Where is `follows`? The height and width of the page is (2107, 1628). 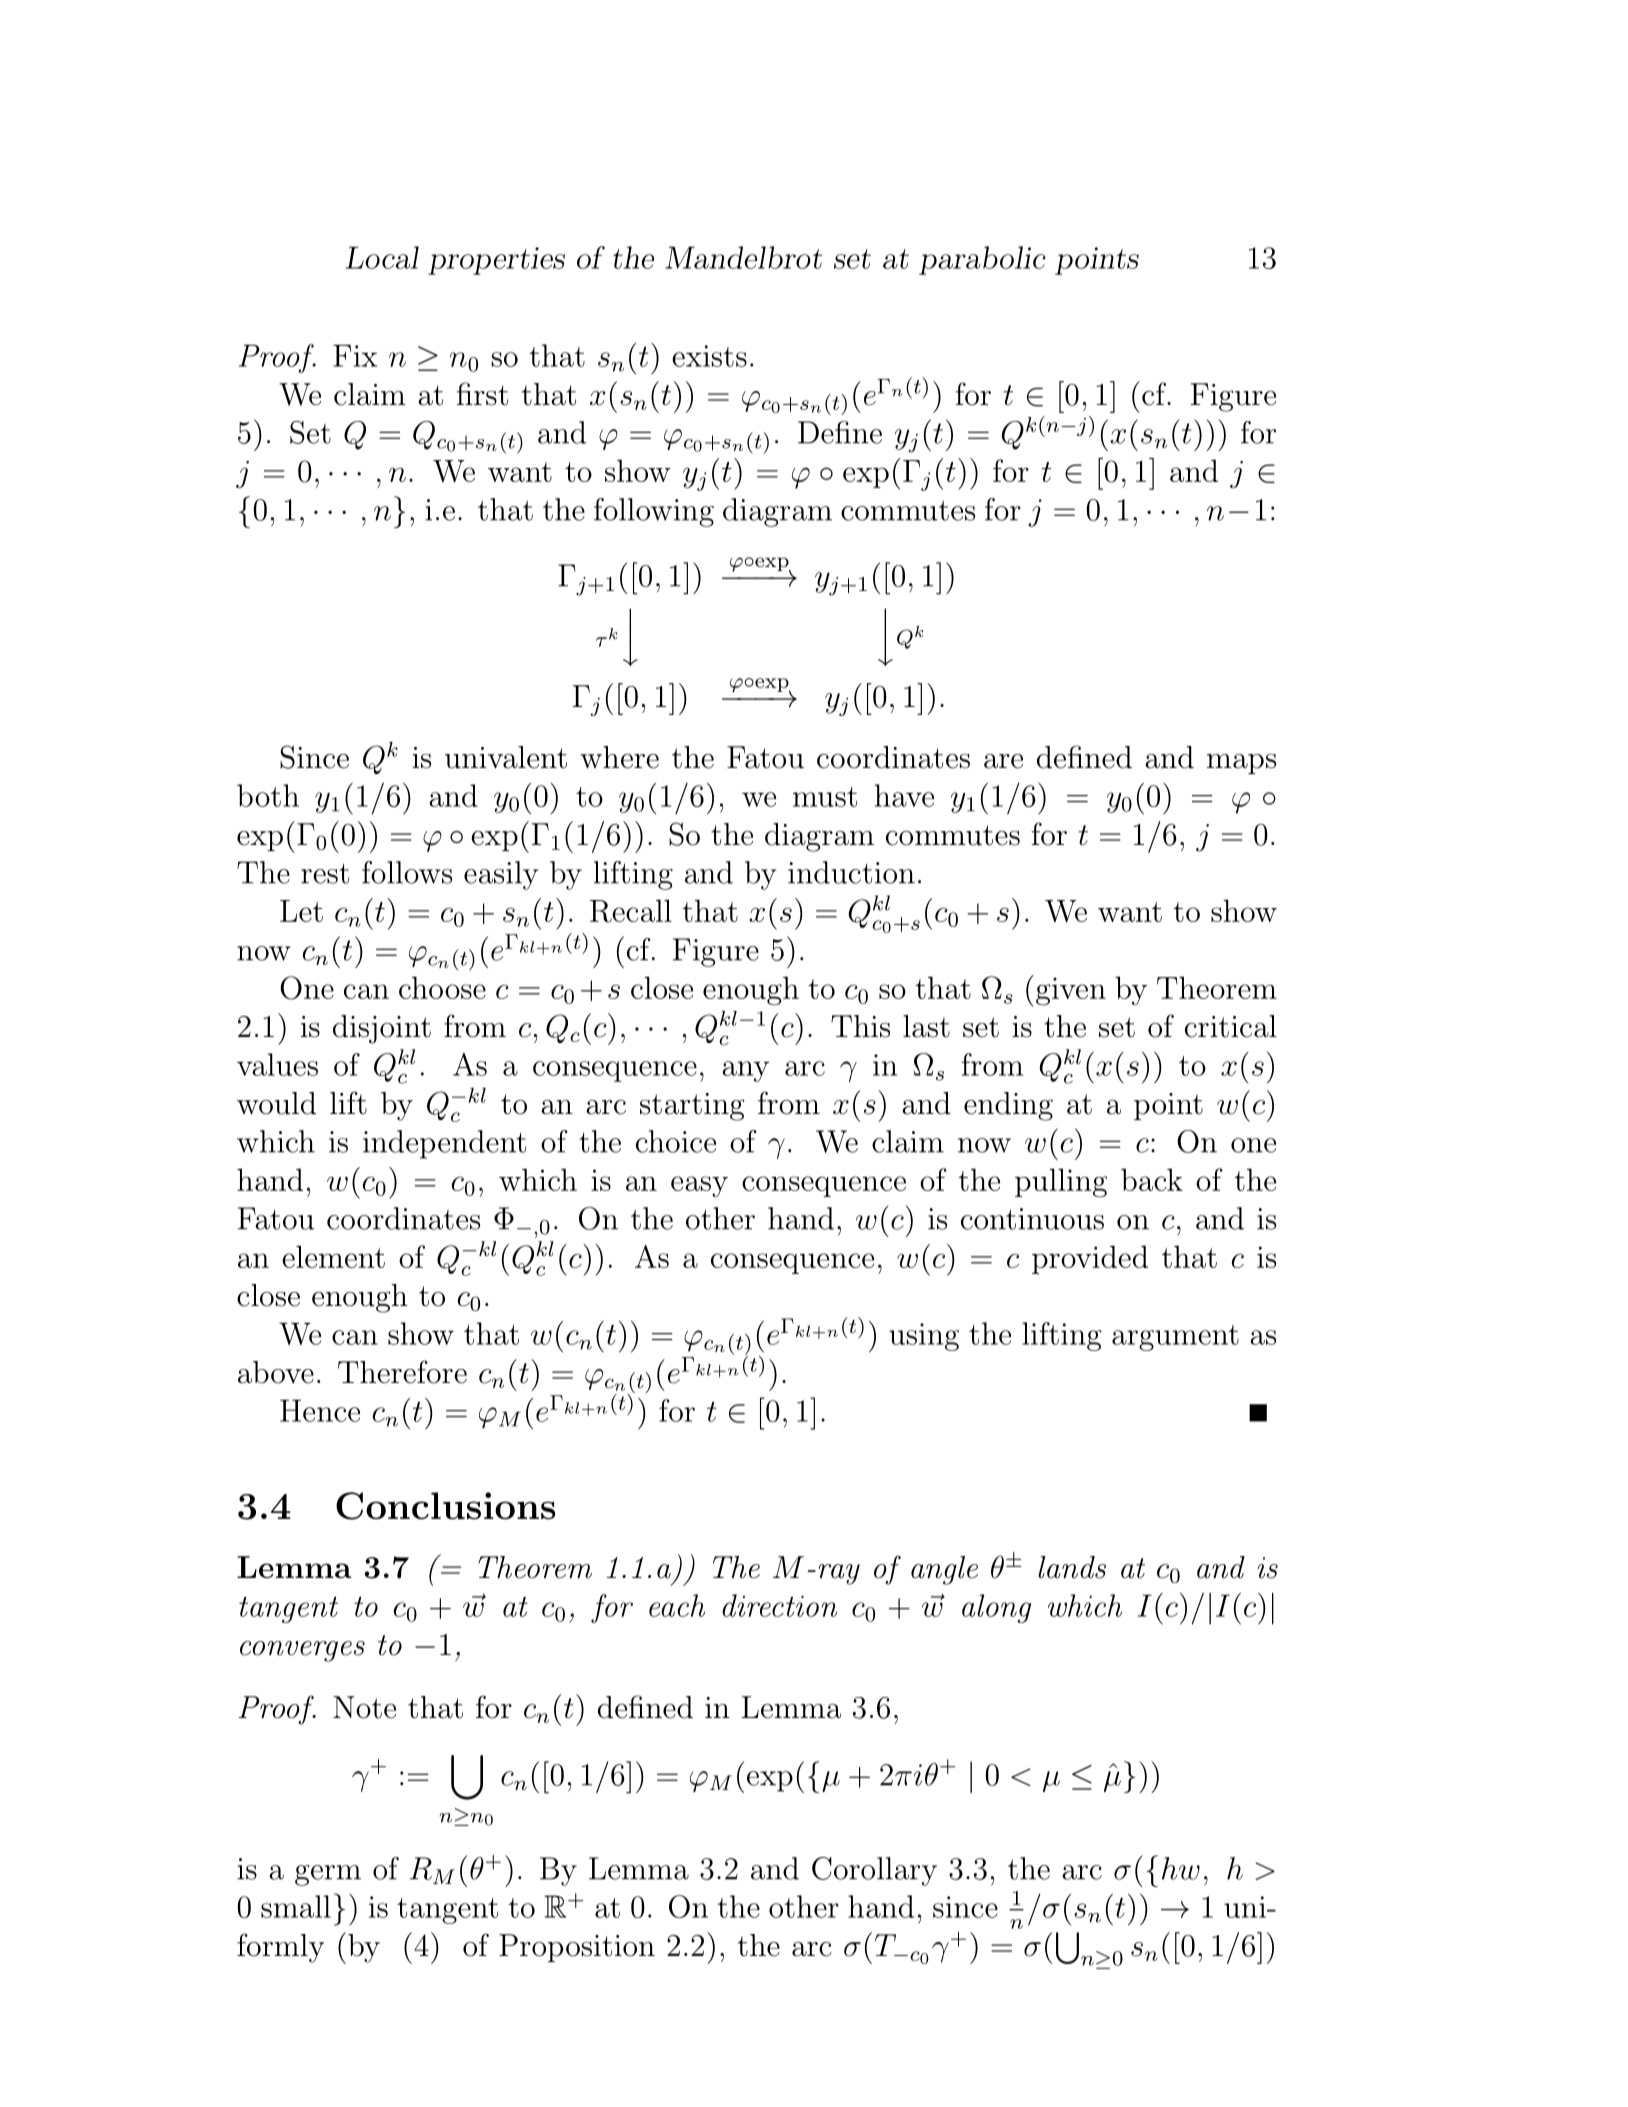 follows is located at coordinates (407, 872).
